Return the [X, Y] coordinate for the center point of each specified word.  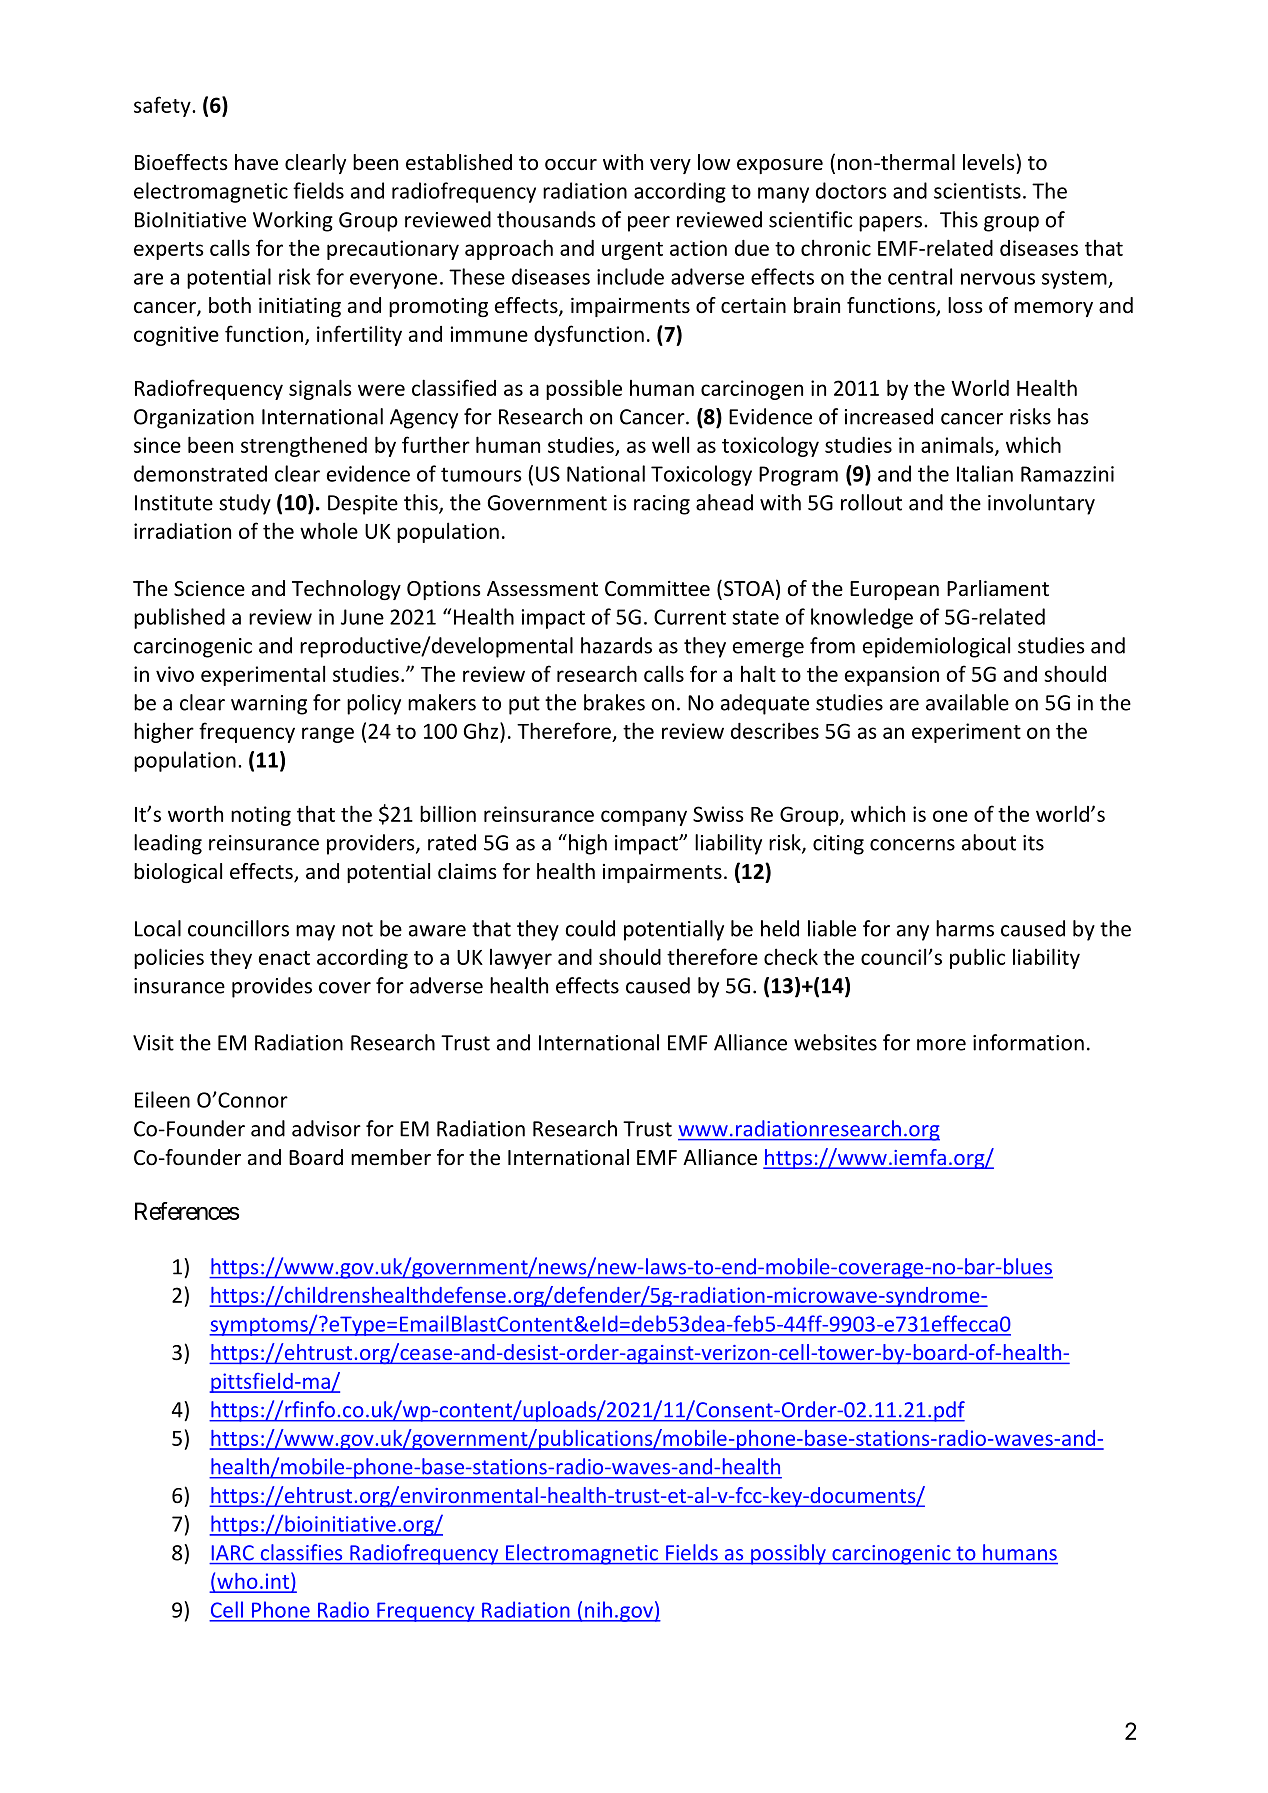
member [391, 1157]
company [644, 818]
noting [261, 816]
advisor [326, 1128]
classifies [301, 1552]
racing [662, 505]
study [245, 504]
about [989, 842]
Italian [985, 473]
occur [571, 165]
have [256, 162]
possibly [788, 1554]
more [941, 1045]
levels [988, 162]
